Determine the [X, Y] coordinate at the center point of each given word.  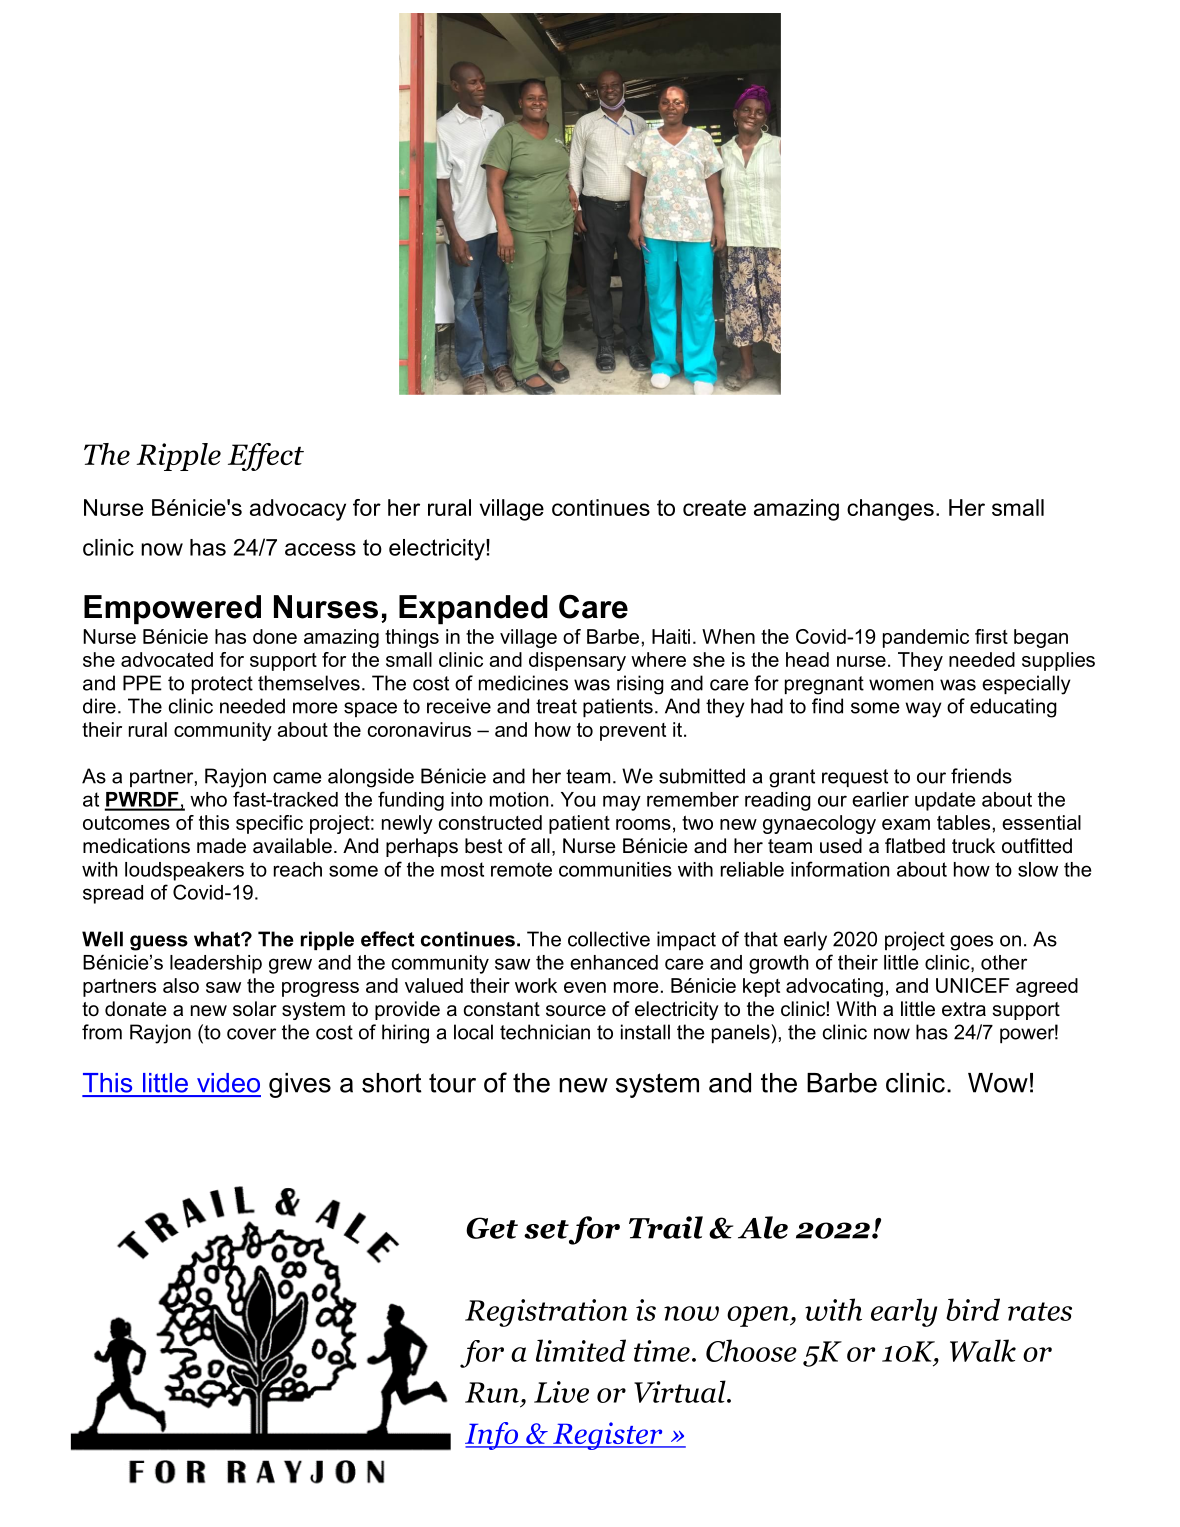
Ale [763, 1227]
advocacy [298, 510]
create [714, 508]
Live [561, 1392]
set [546, 1229]
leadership [216, 964]
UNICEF [973, 985]
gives [300, 1085]
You [578, 799]
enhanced [614, 962]
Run [492, 1392]
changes [890, 510]
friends [981, 776]
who [208, 799]
